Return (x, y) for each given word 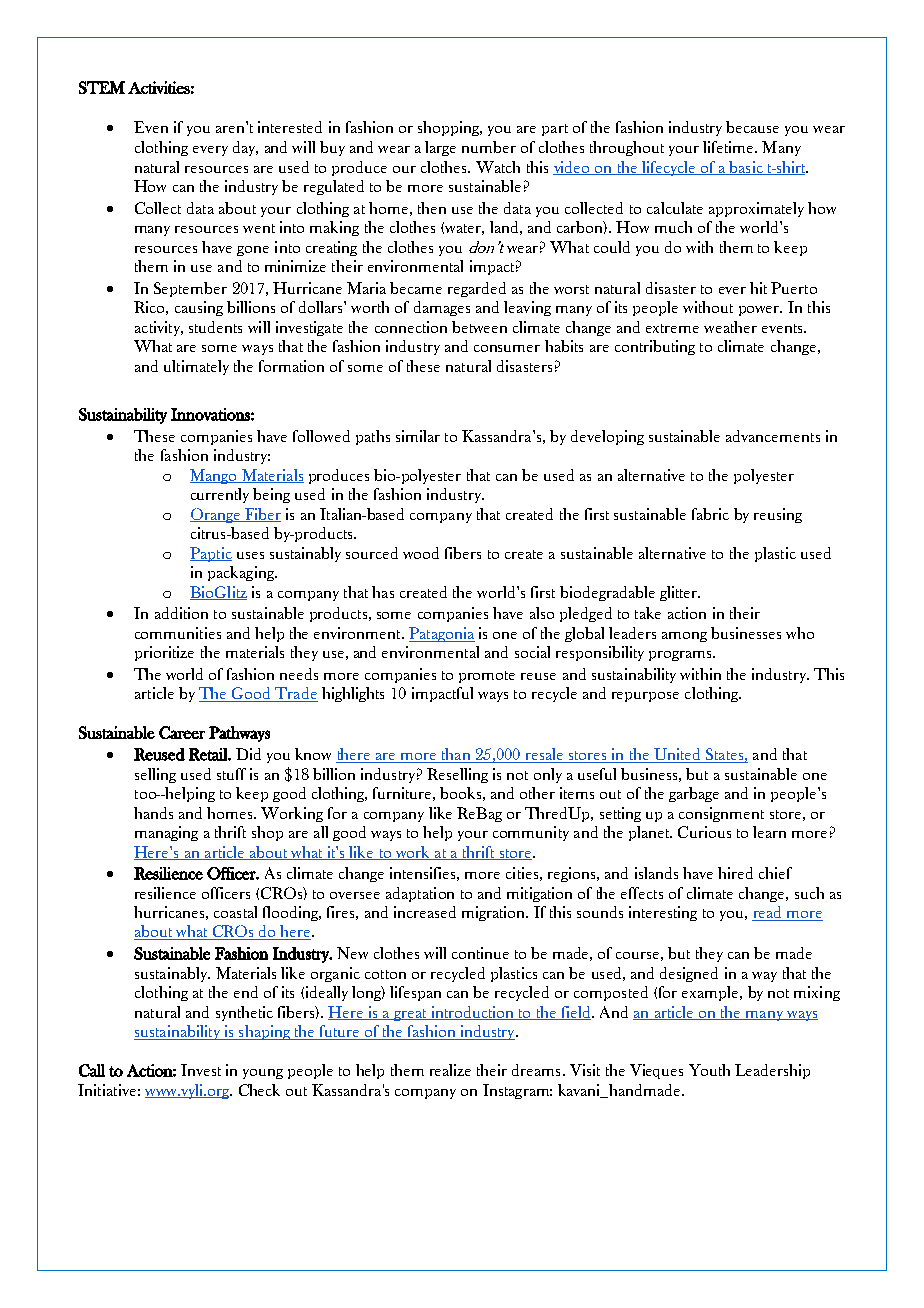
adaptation (420, 894)
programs (681, 656)
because (752, 127)
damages (442, 308)
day (245, 148)
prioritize (164, 653)
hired (735, 873)
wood (421, 553)
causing (199, 308)
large (440, 148)
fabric (710, 514)
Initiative (107, 1090)
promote (487, 677)
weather (730, 327)
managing (166, 833)
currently (220, 495)
